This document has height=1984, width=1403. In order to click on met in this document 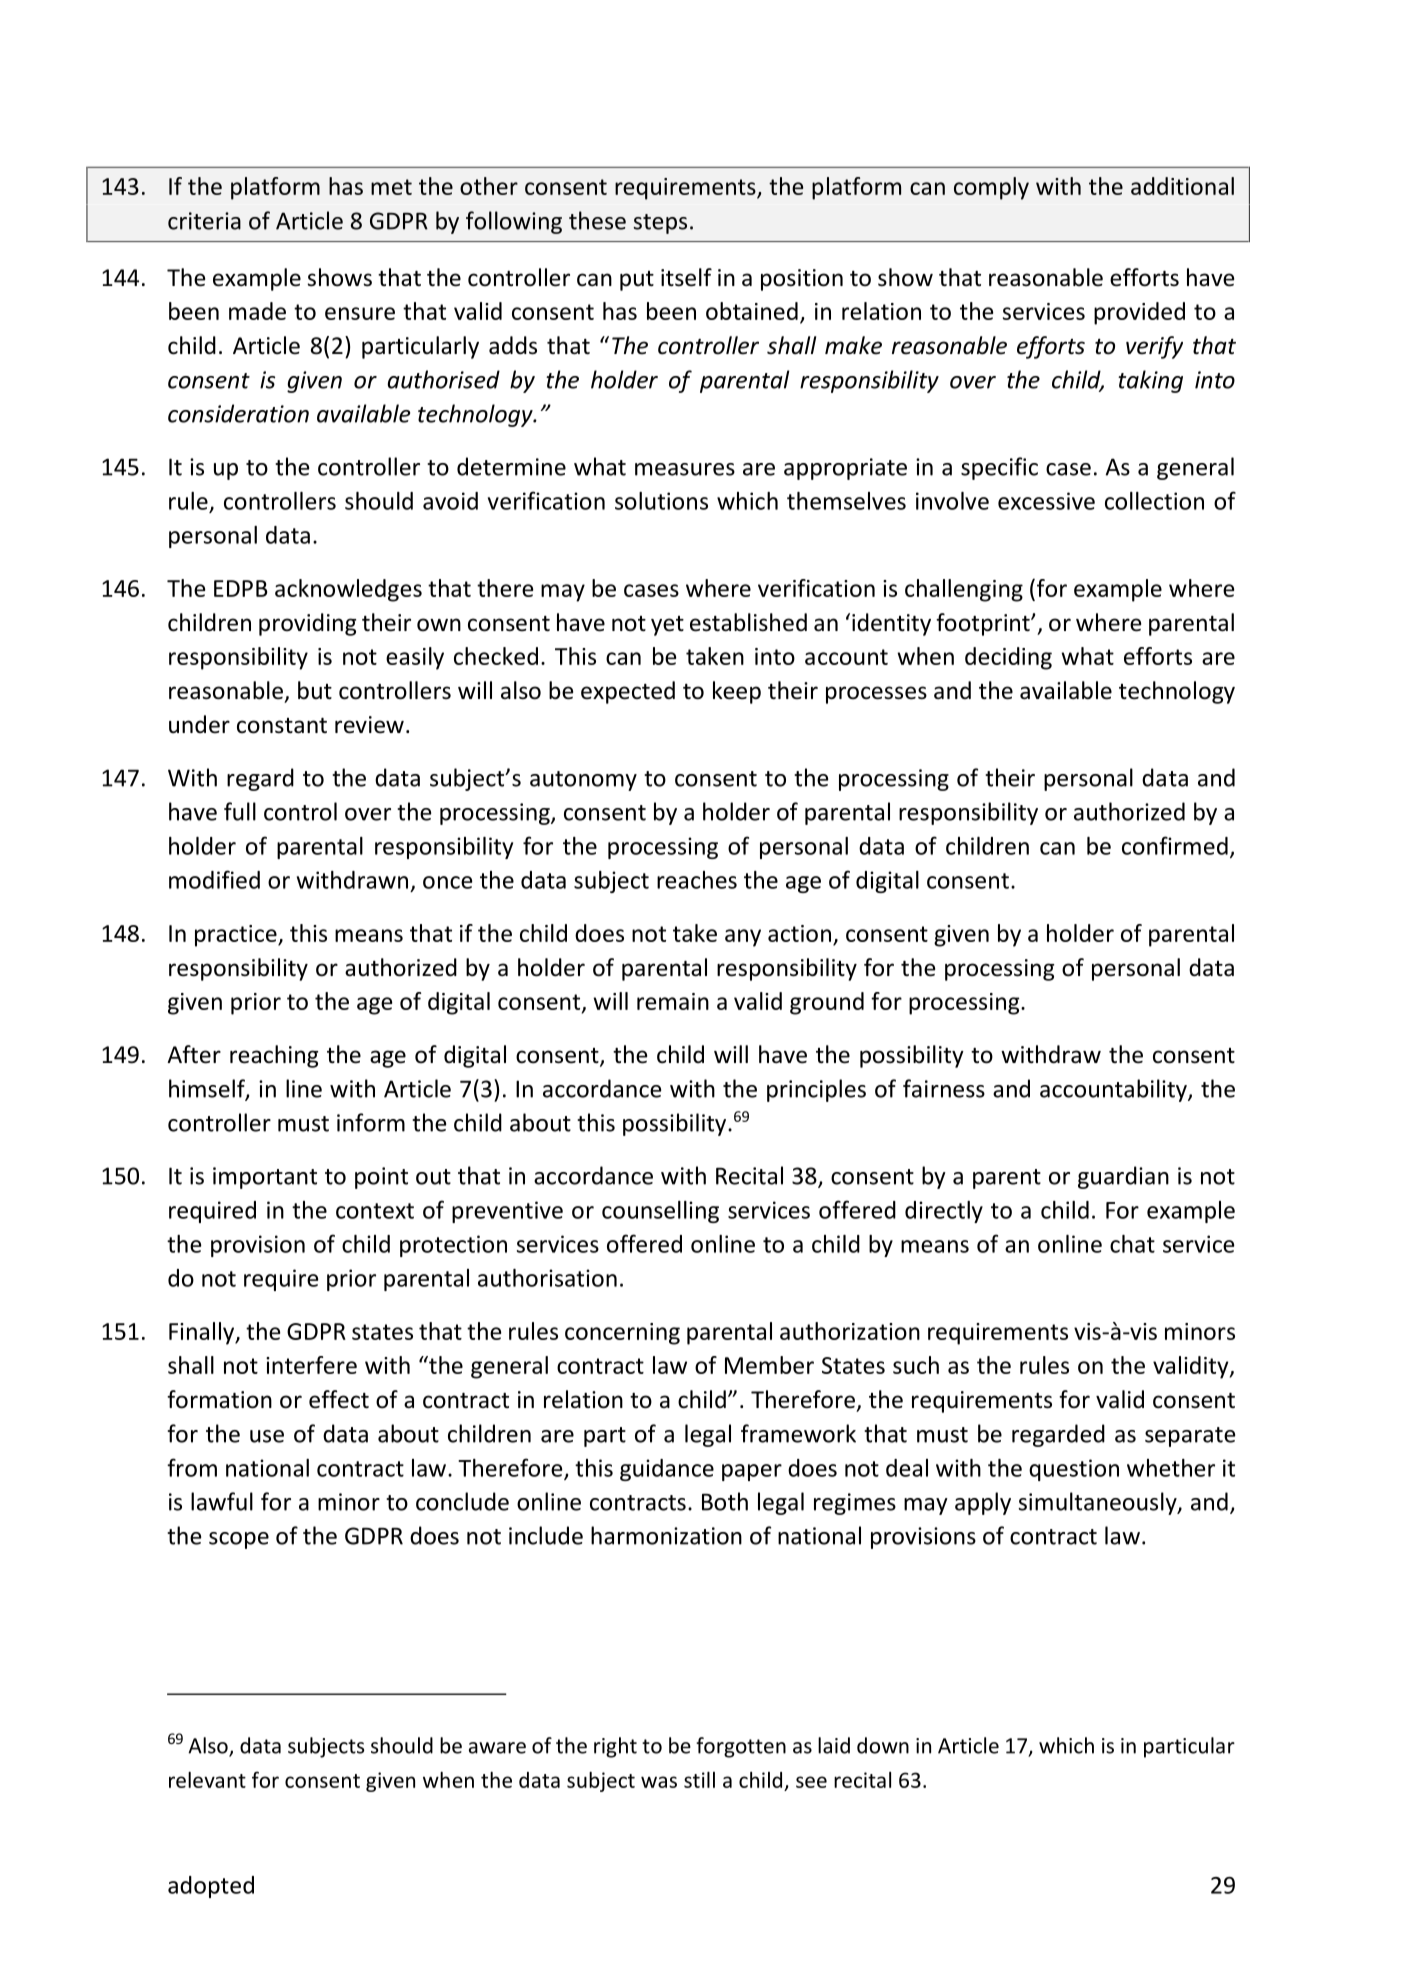, I will do `click(391, 187)`.
